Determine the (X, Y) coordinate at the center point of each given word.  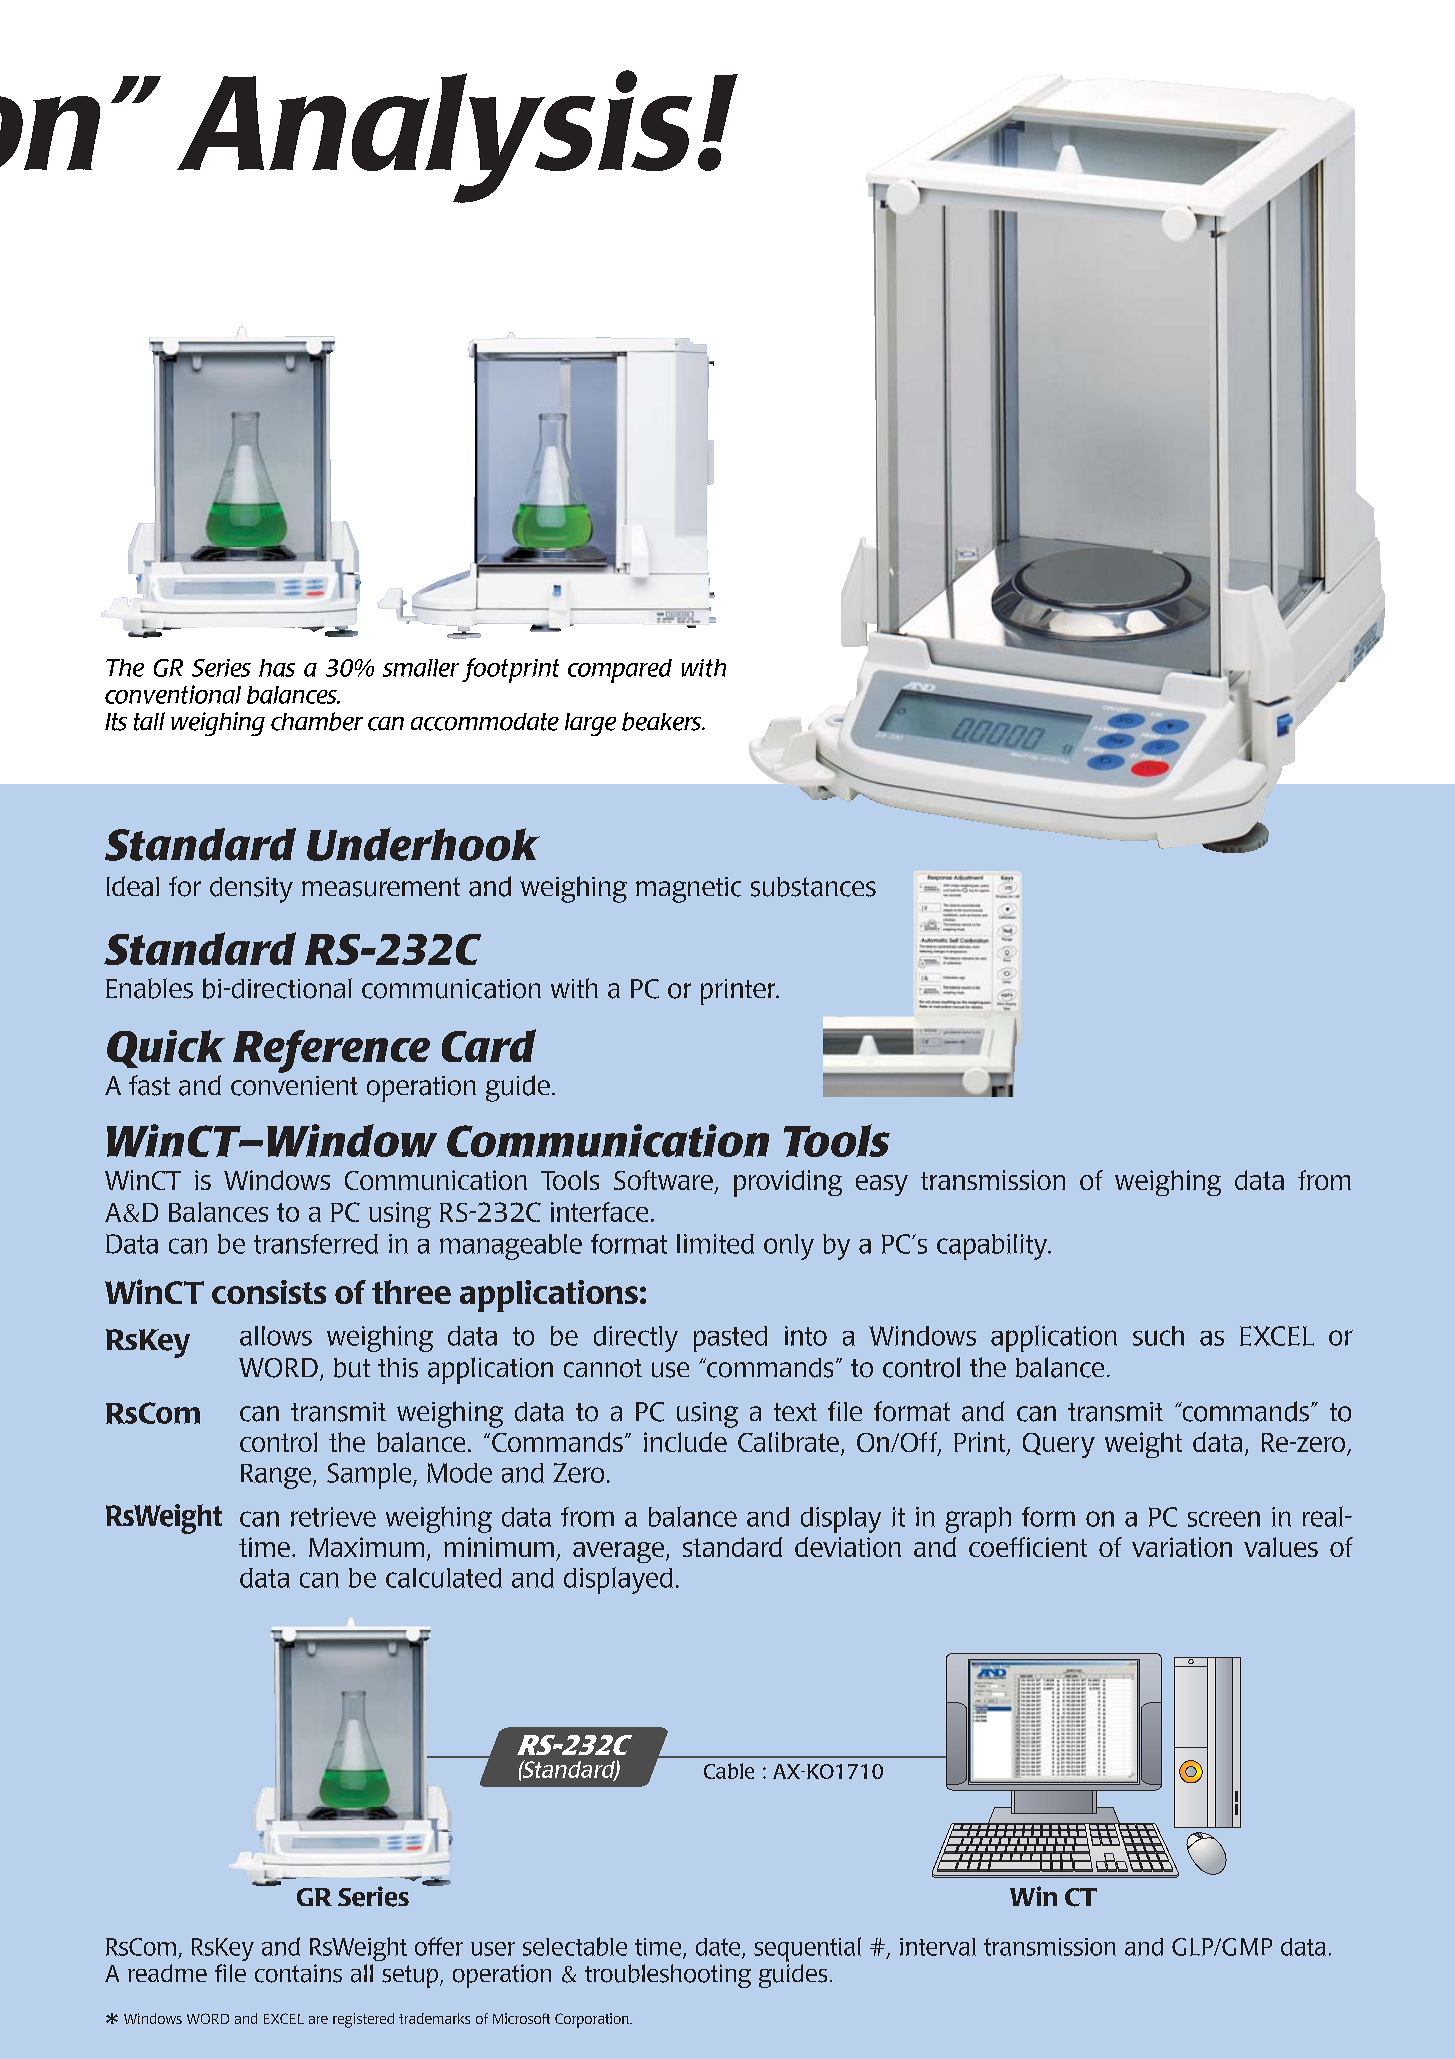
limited (715, 1244)
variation (1182, 1547)
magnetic (688, 890)
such (1158, 1336)
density (251, 890)
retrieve (333, 1517)
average (620, 1552)
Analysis (434, 136)
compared (620, 671)
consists (269, 1292)
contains (298, 1973)
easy (882, 1185)
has (277, 668)
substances (813, 887)
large (590, 724)
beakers (663, 721)
